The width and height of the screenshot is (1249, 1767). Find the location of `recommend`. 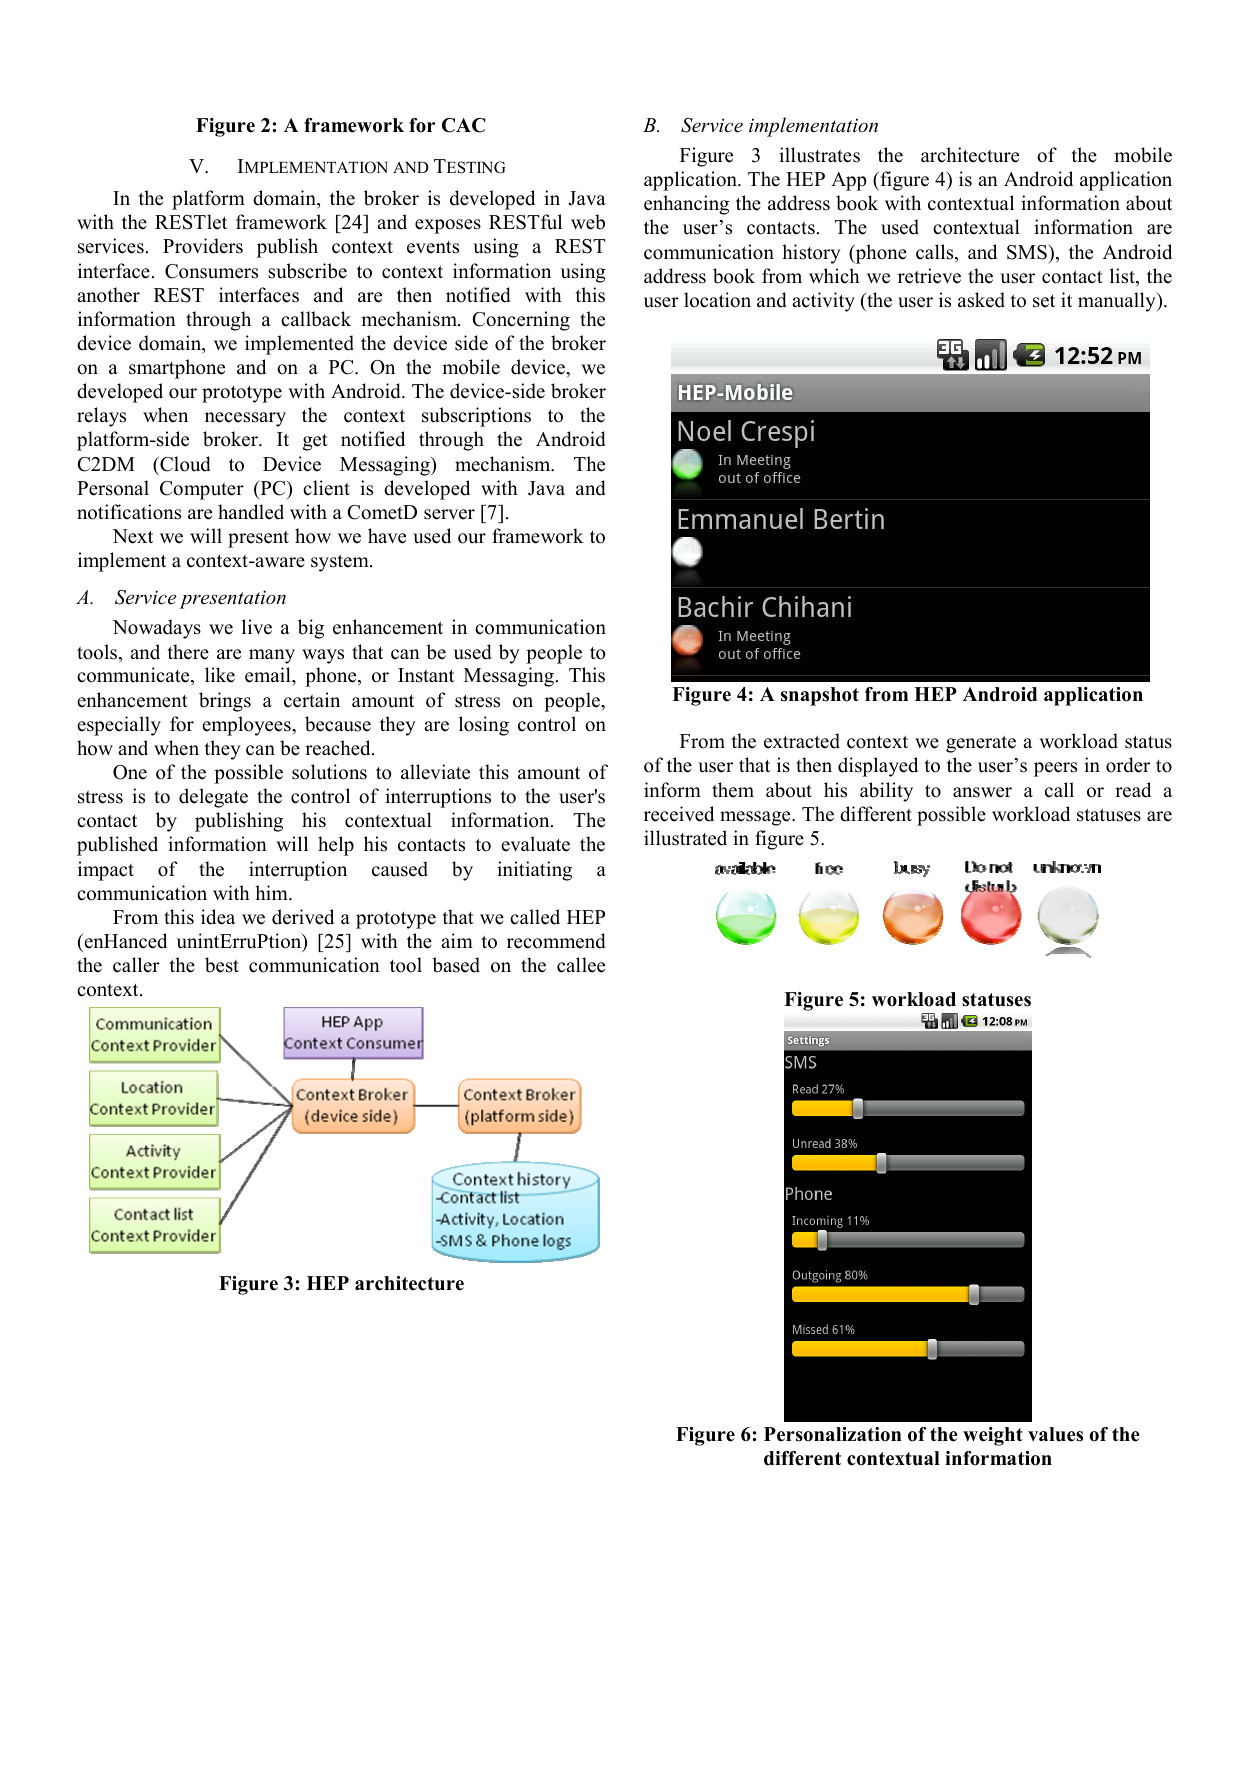

recommend is located at coordinates (556, 941).
